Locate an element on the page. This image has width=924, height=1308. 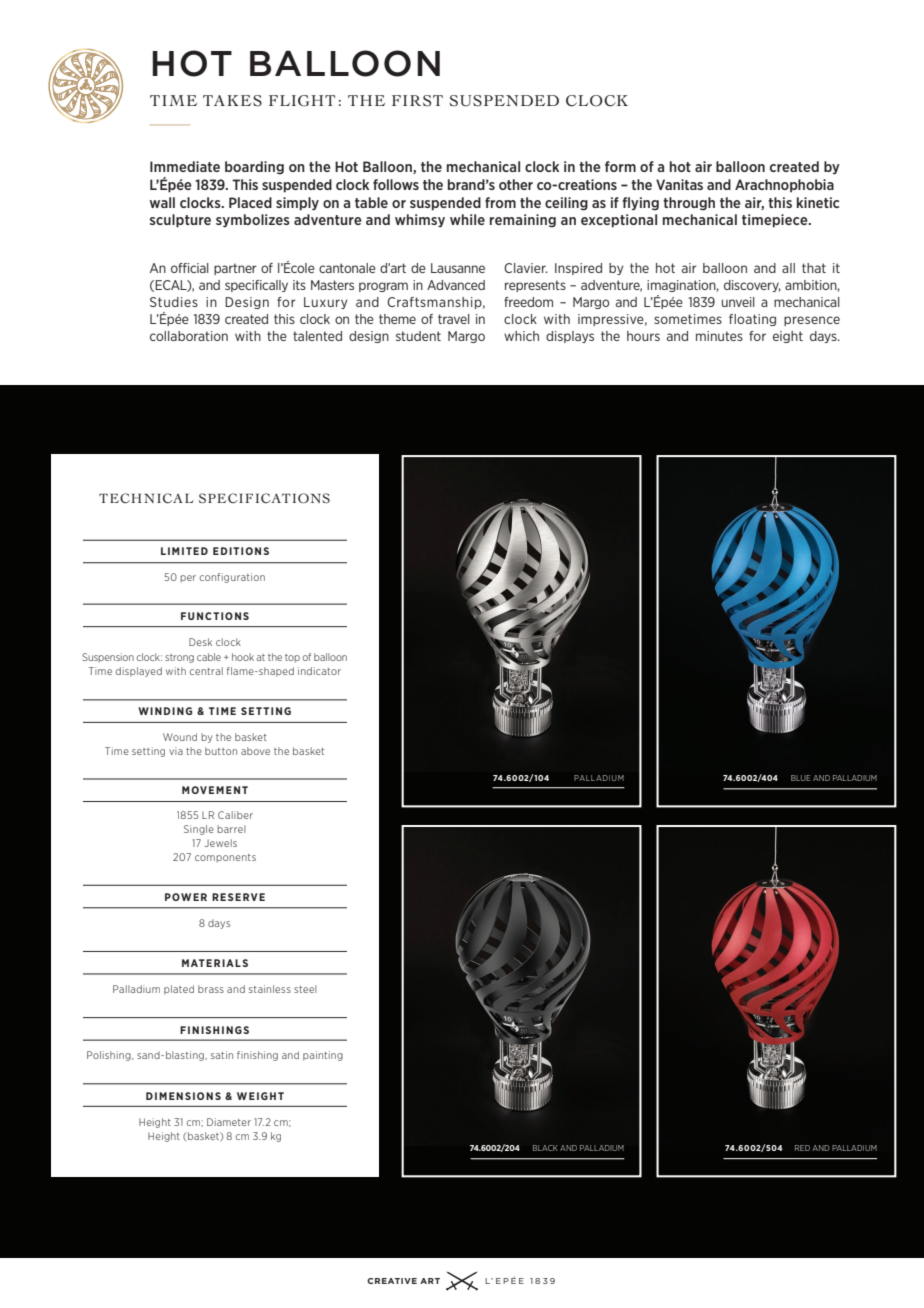
FIRST is located at coordinates (417, 101).
